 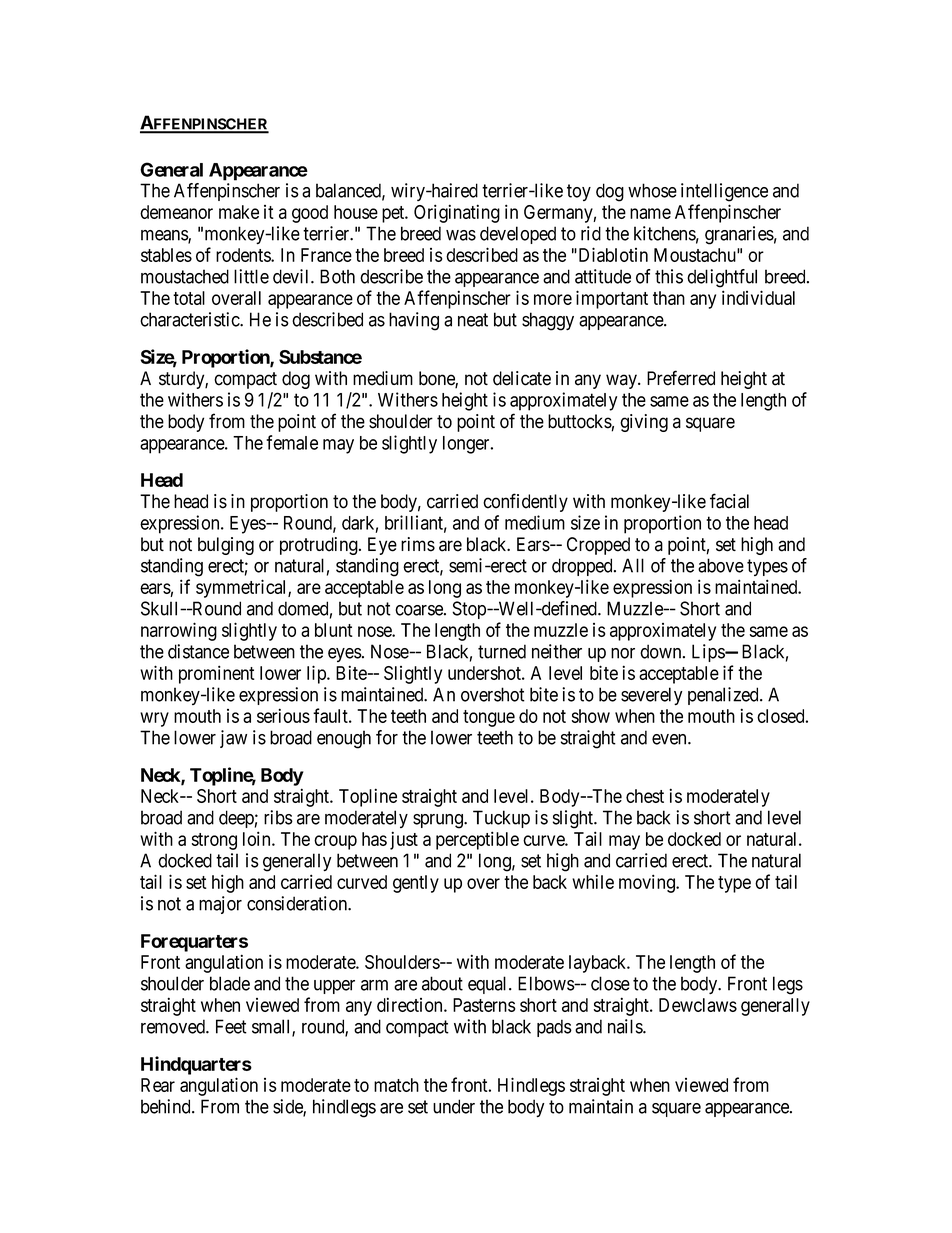 What do you see at coordinates (439, 821) in the screenshot?
I see `sprung` at bounding box center [439, 821].
